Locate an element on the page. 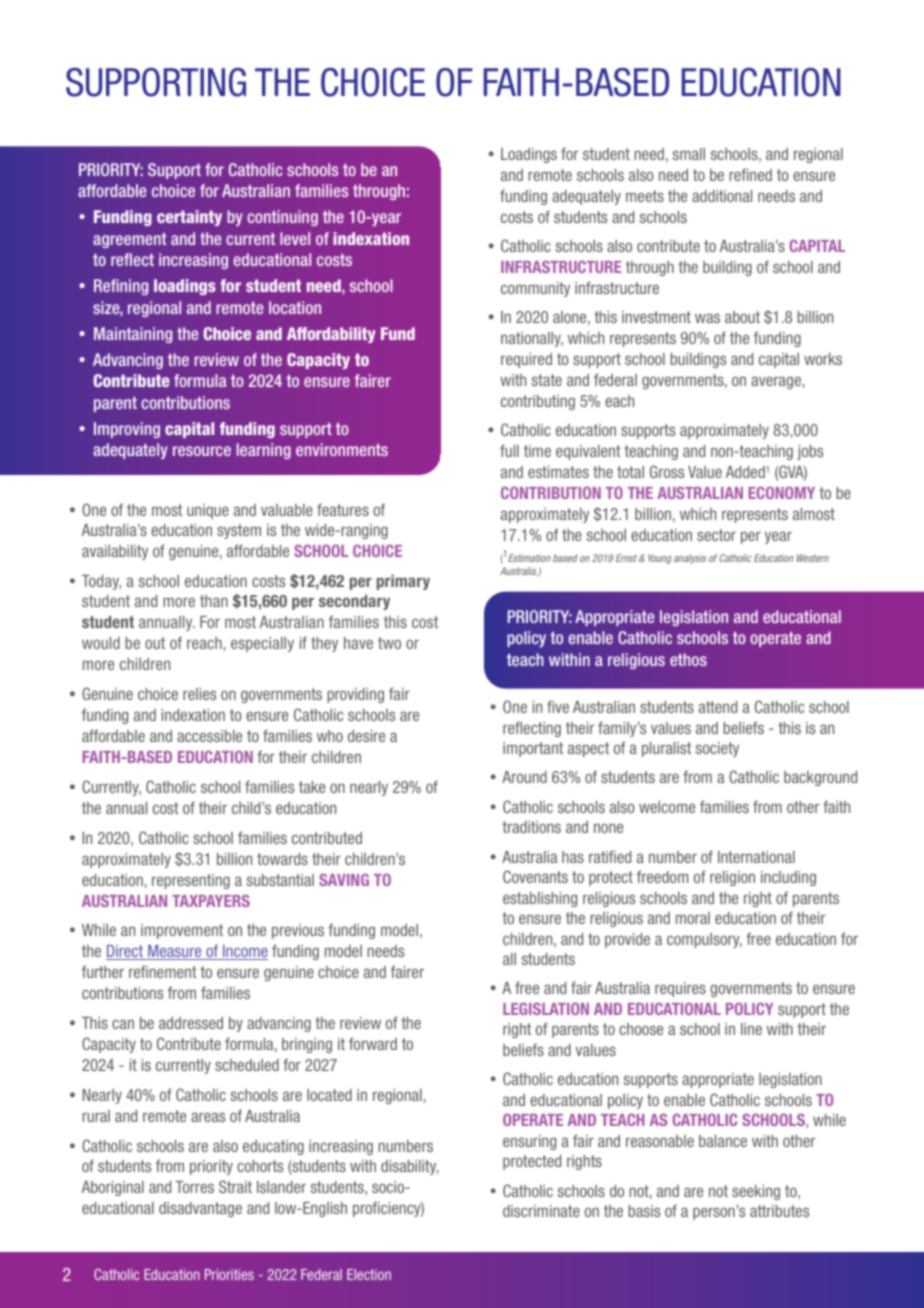 The width and height of the page is (924, 1308). attributes is located at coordinates (779, 1211).
